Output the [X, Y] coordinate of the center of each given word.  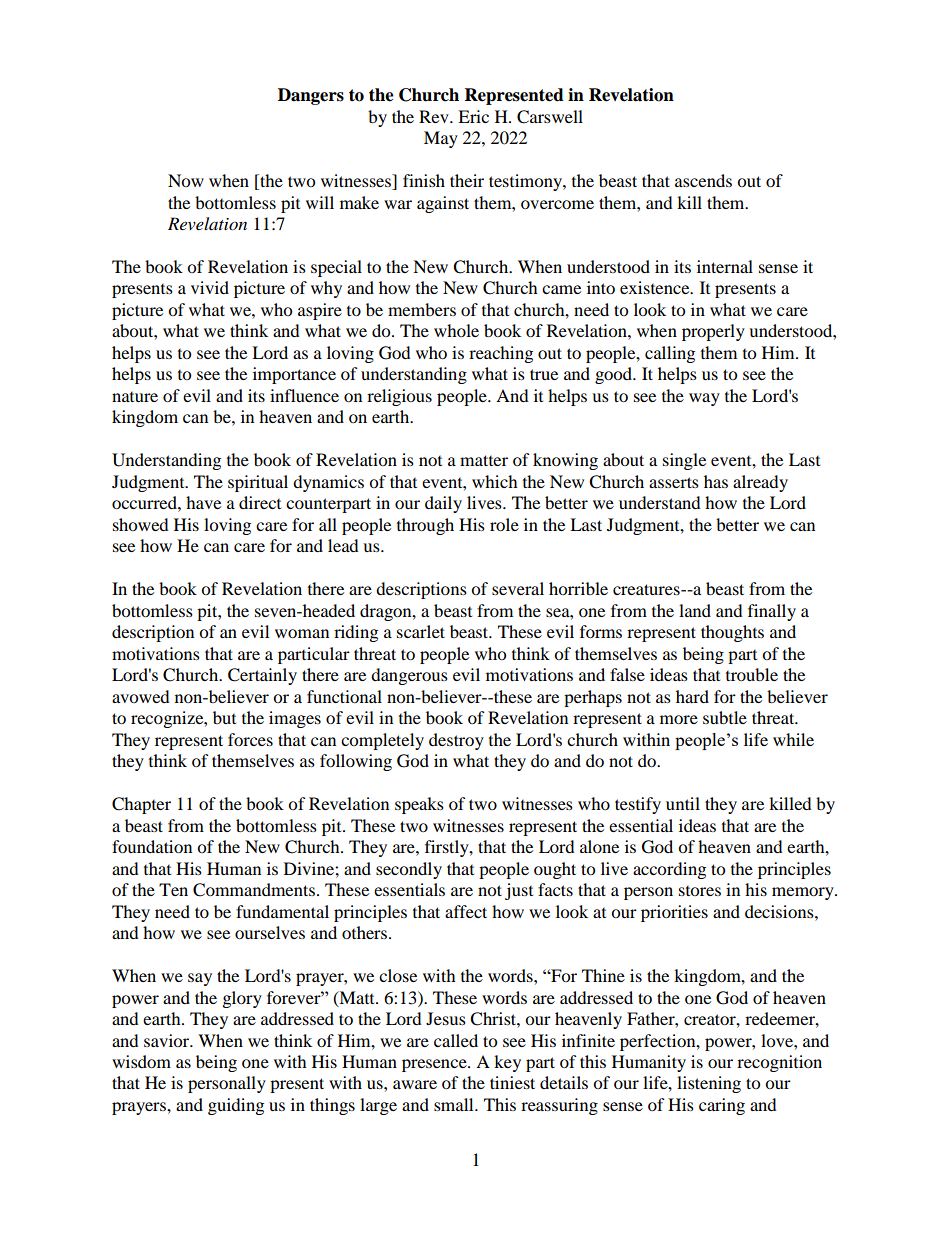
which [495, 481]
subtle [725, 717]
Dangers [311, 96]
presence [435, 1065]
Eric [473, 116]
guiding [236, 1106]
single [684, 461]
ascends [703, 180]
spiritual [258, 483]
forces [250, 739]
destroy [456, 741]
